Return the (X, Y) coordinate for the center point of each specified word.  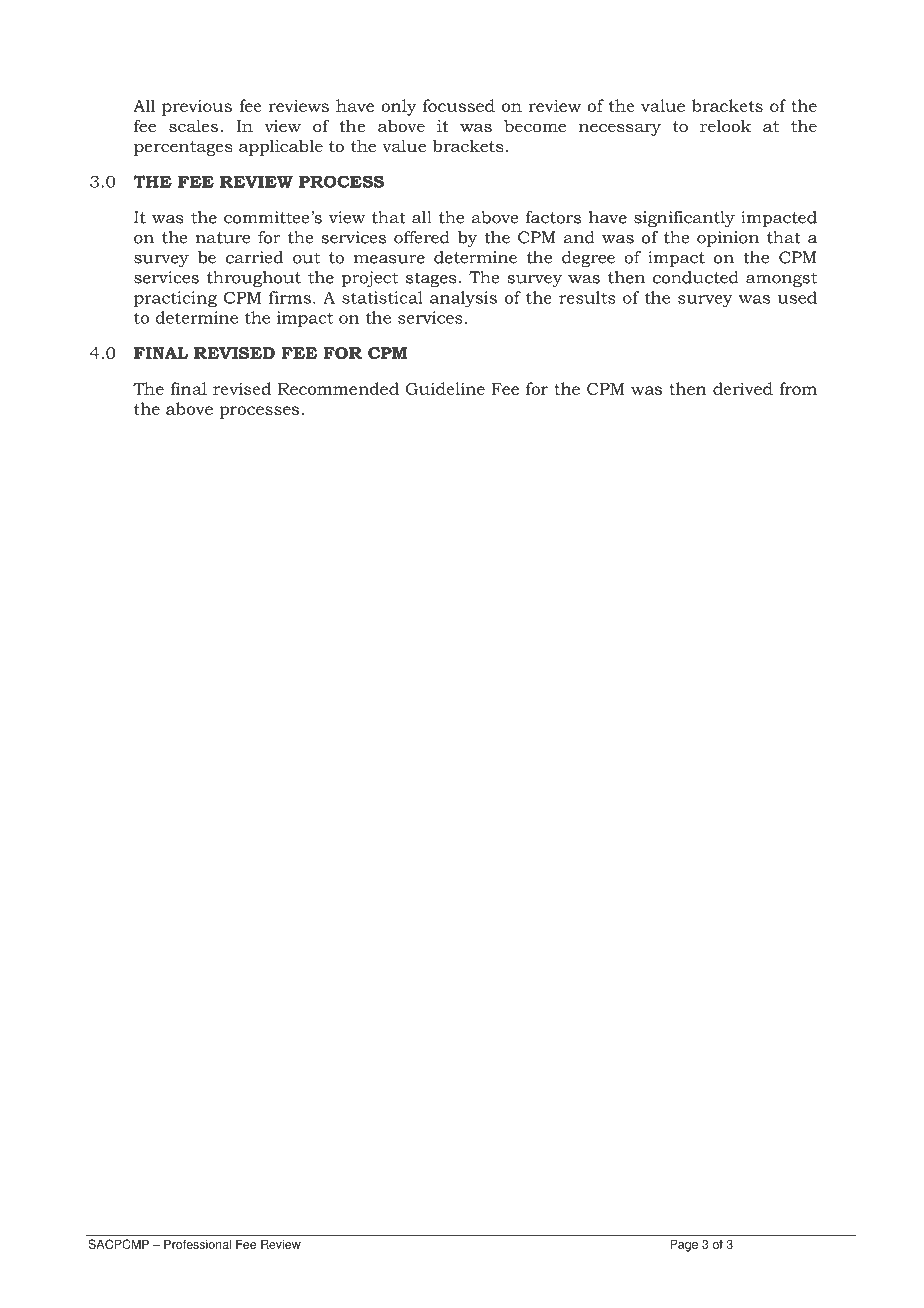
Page (684, 1245)
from (798, 388)
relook (725, 125)
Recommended (338, 388)
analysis (463, 299)
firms (290, 297)
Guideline (445, 388)
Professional (197, 1244)
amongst (781, 279)
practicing (175, 299)
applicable (281, 147)
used (797, 297)
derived (743, 388)
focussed (459, 105)
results (587, 297)
